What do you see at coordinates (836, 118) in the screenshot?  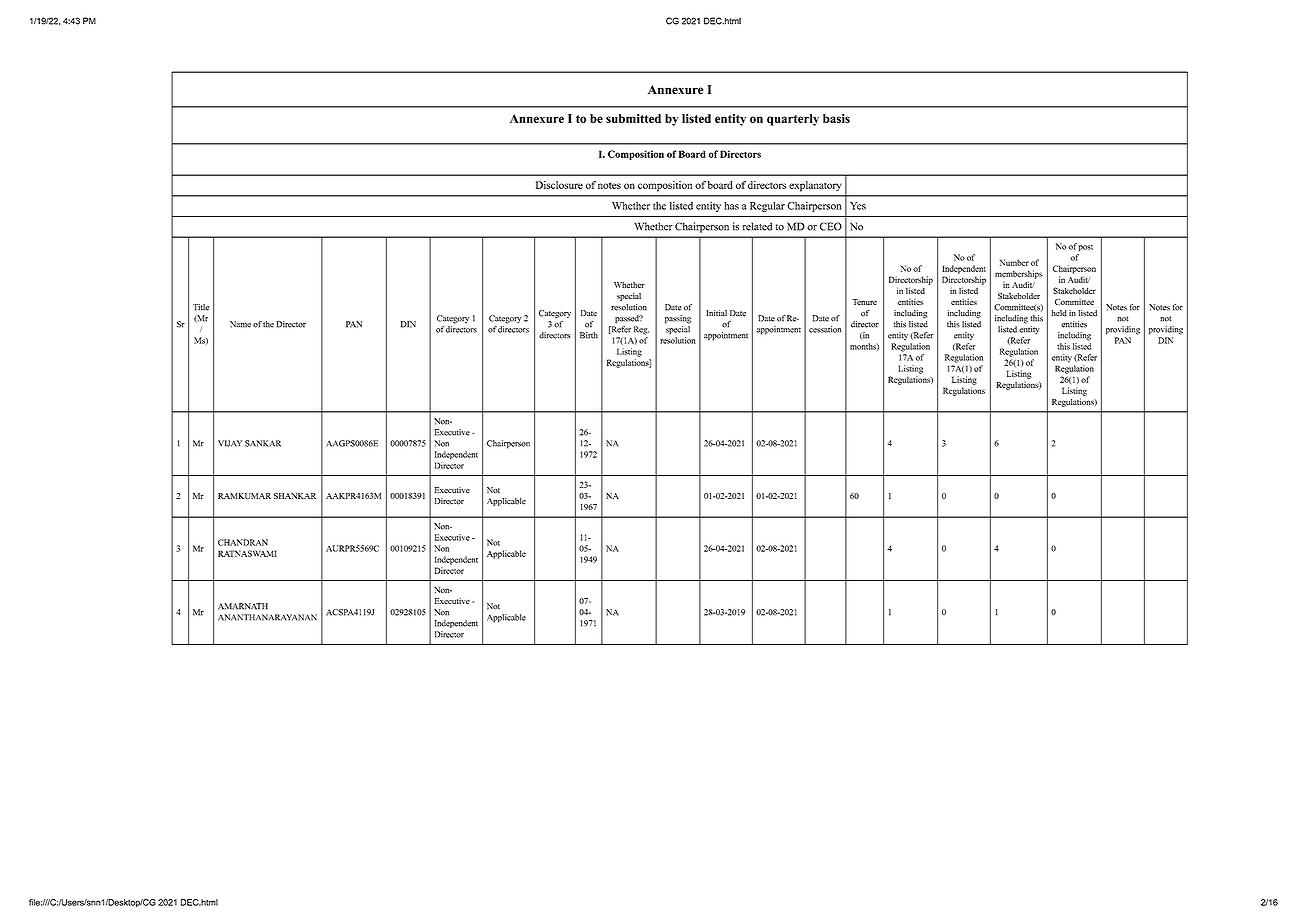 I see `basis` at bounding box center [836, 118].
